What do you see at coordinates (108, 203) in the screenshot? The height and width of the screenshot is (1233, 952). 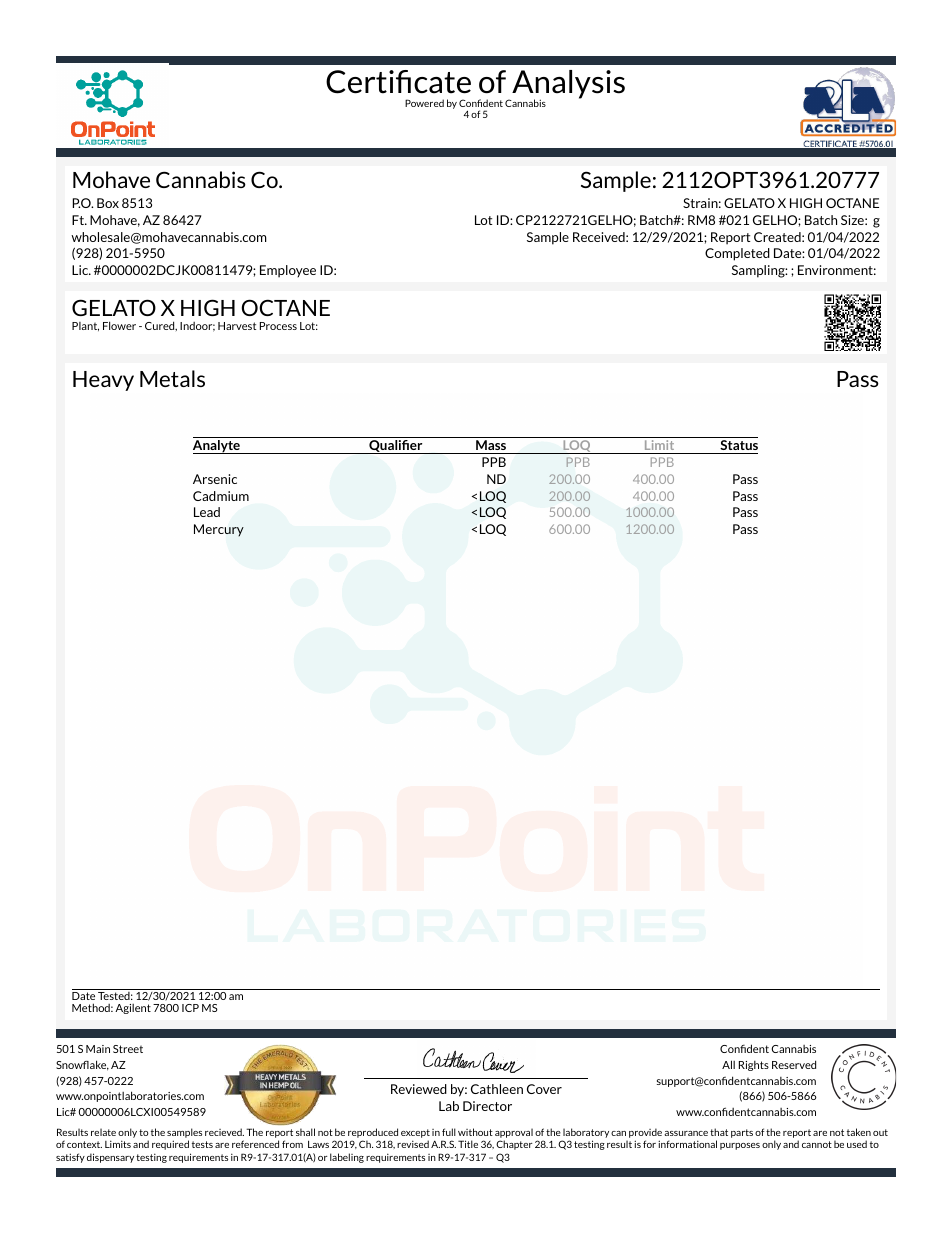 I see `Box` at bounding box center [108, 203].
